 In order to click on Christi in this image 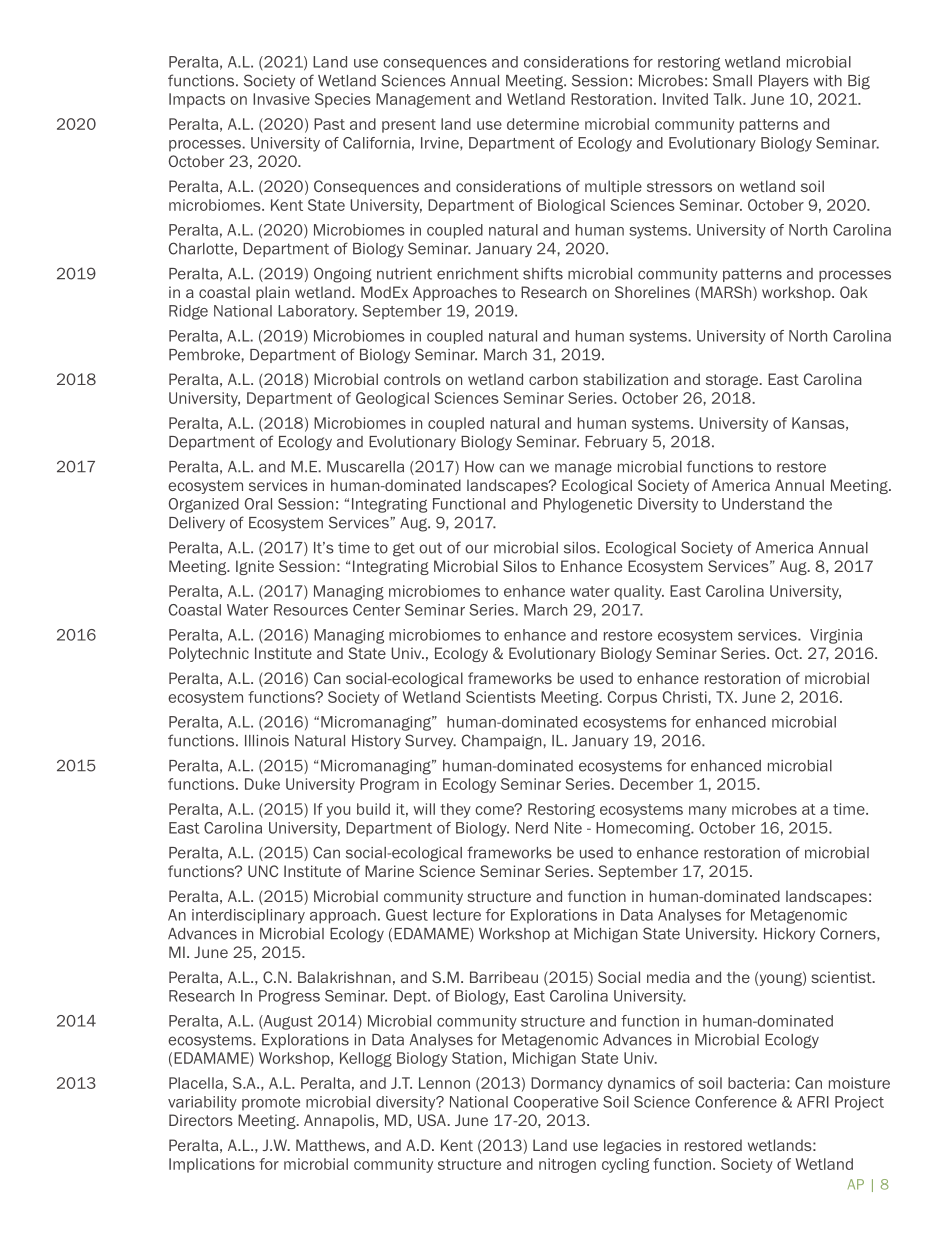, I will do `click(686, 697)`.
